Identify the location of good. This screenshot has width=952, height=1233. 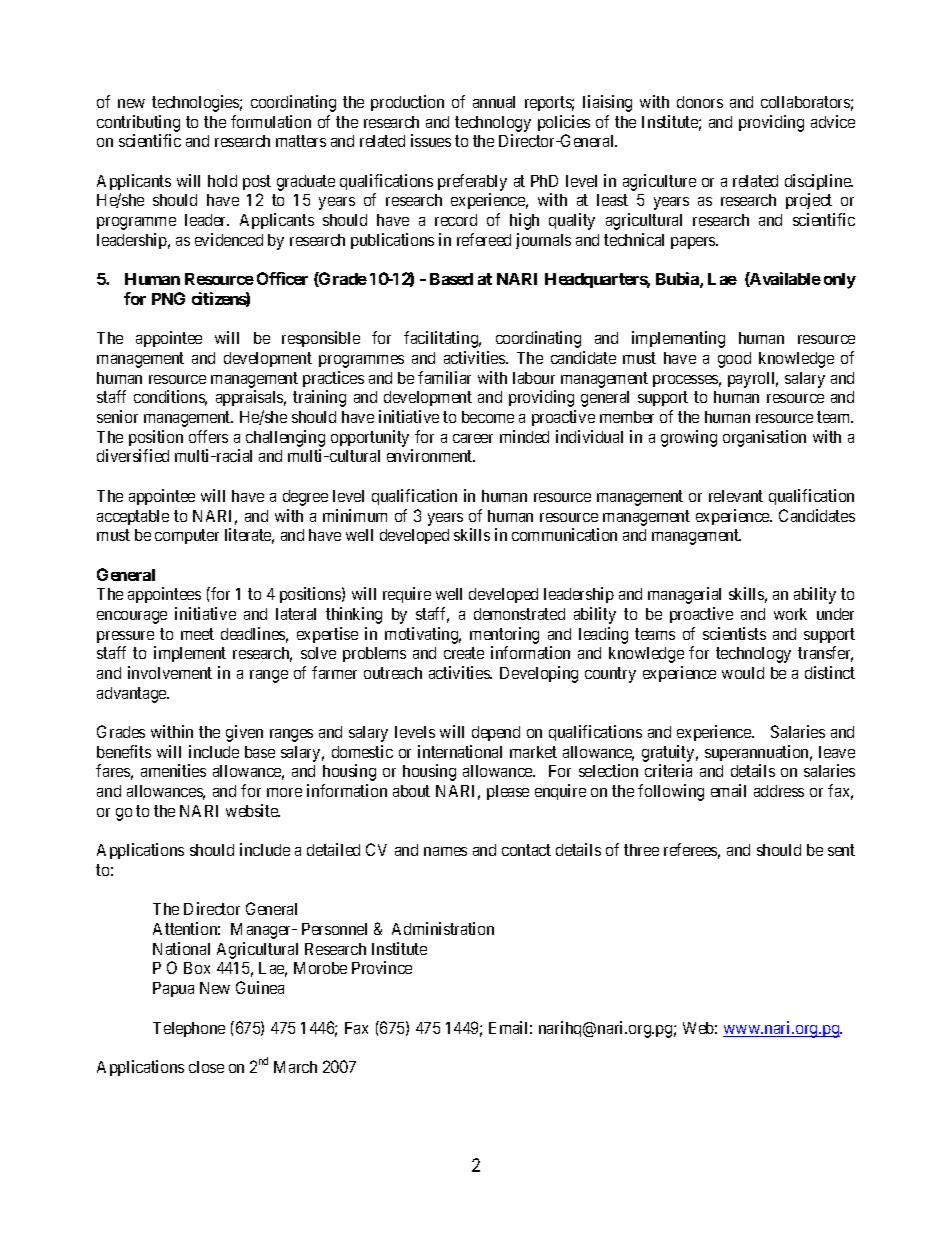
(734, 360).
